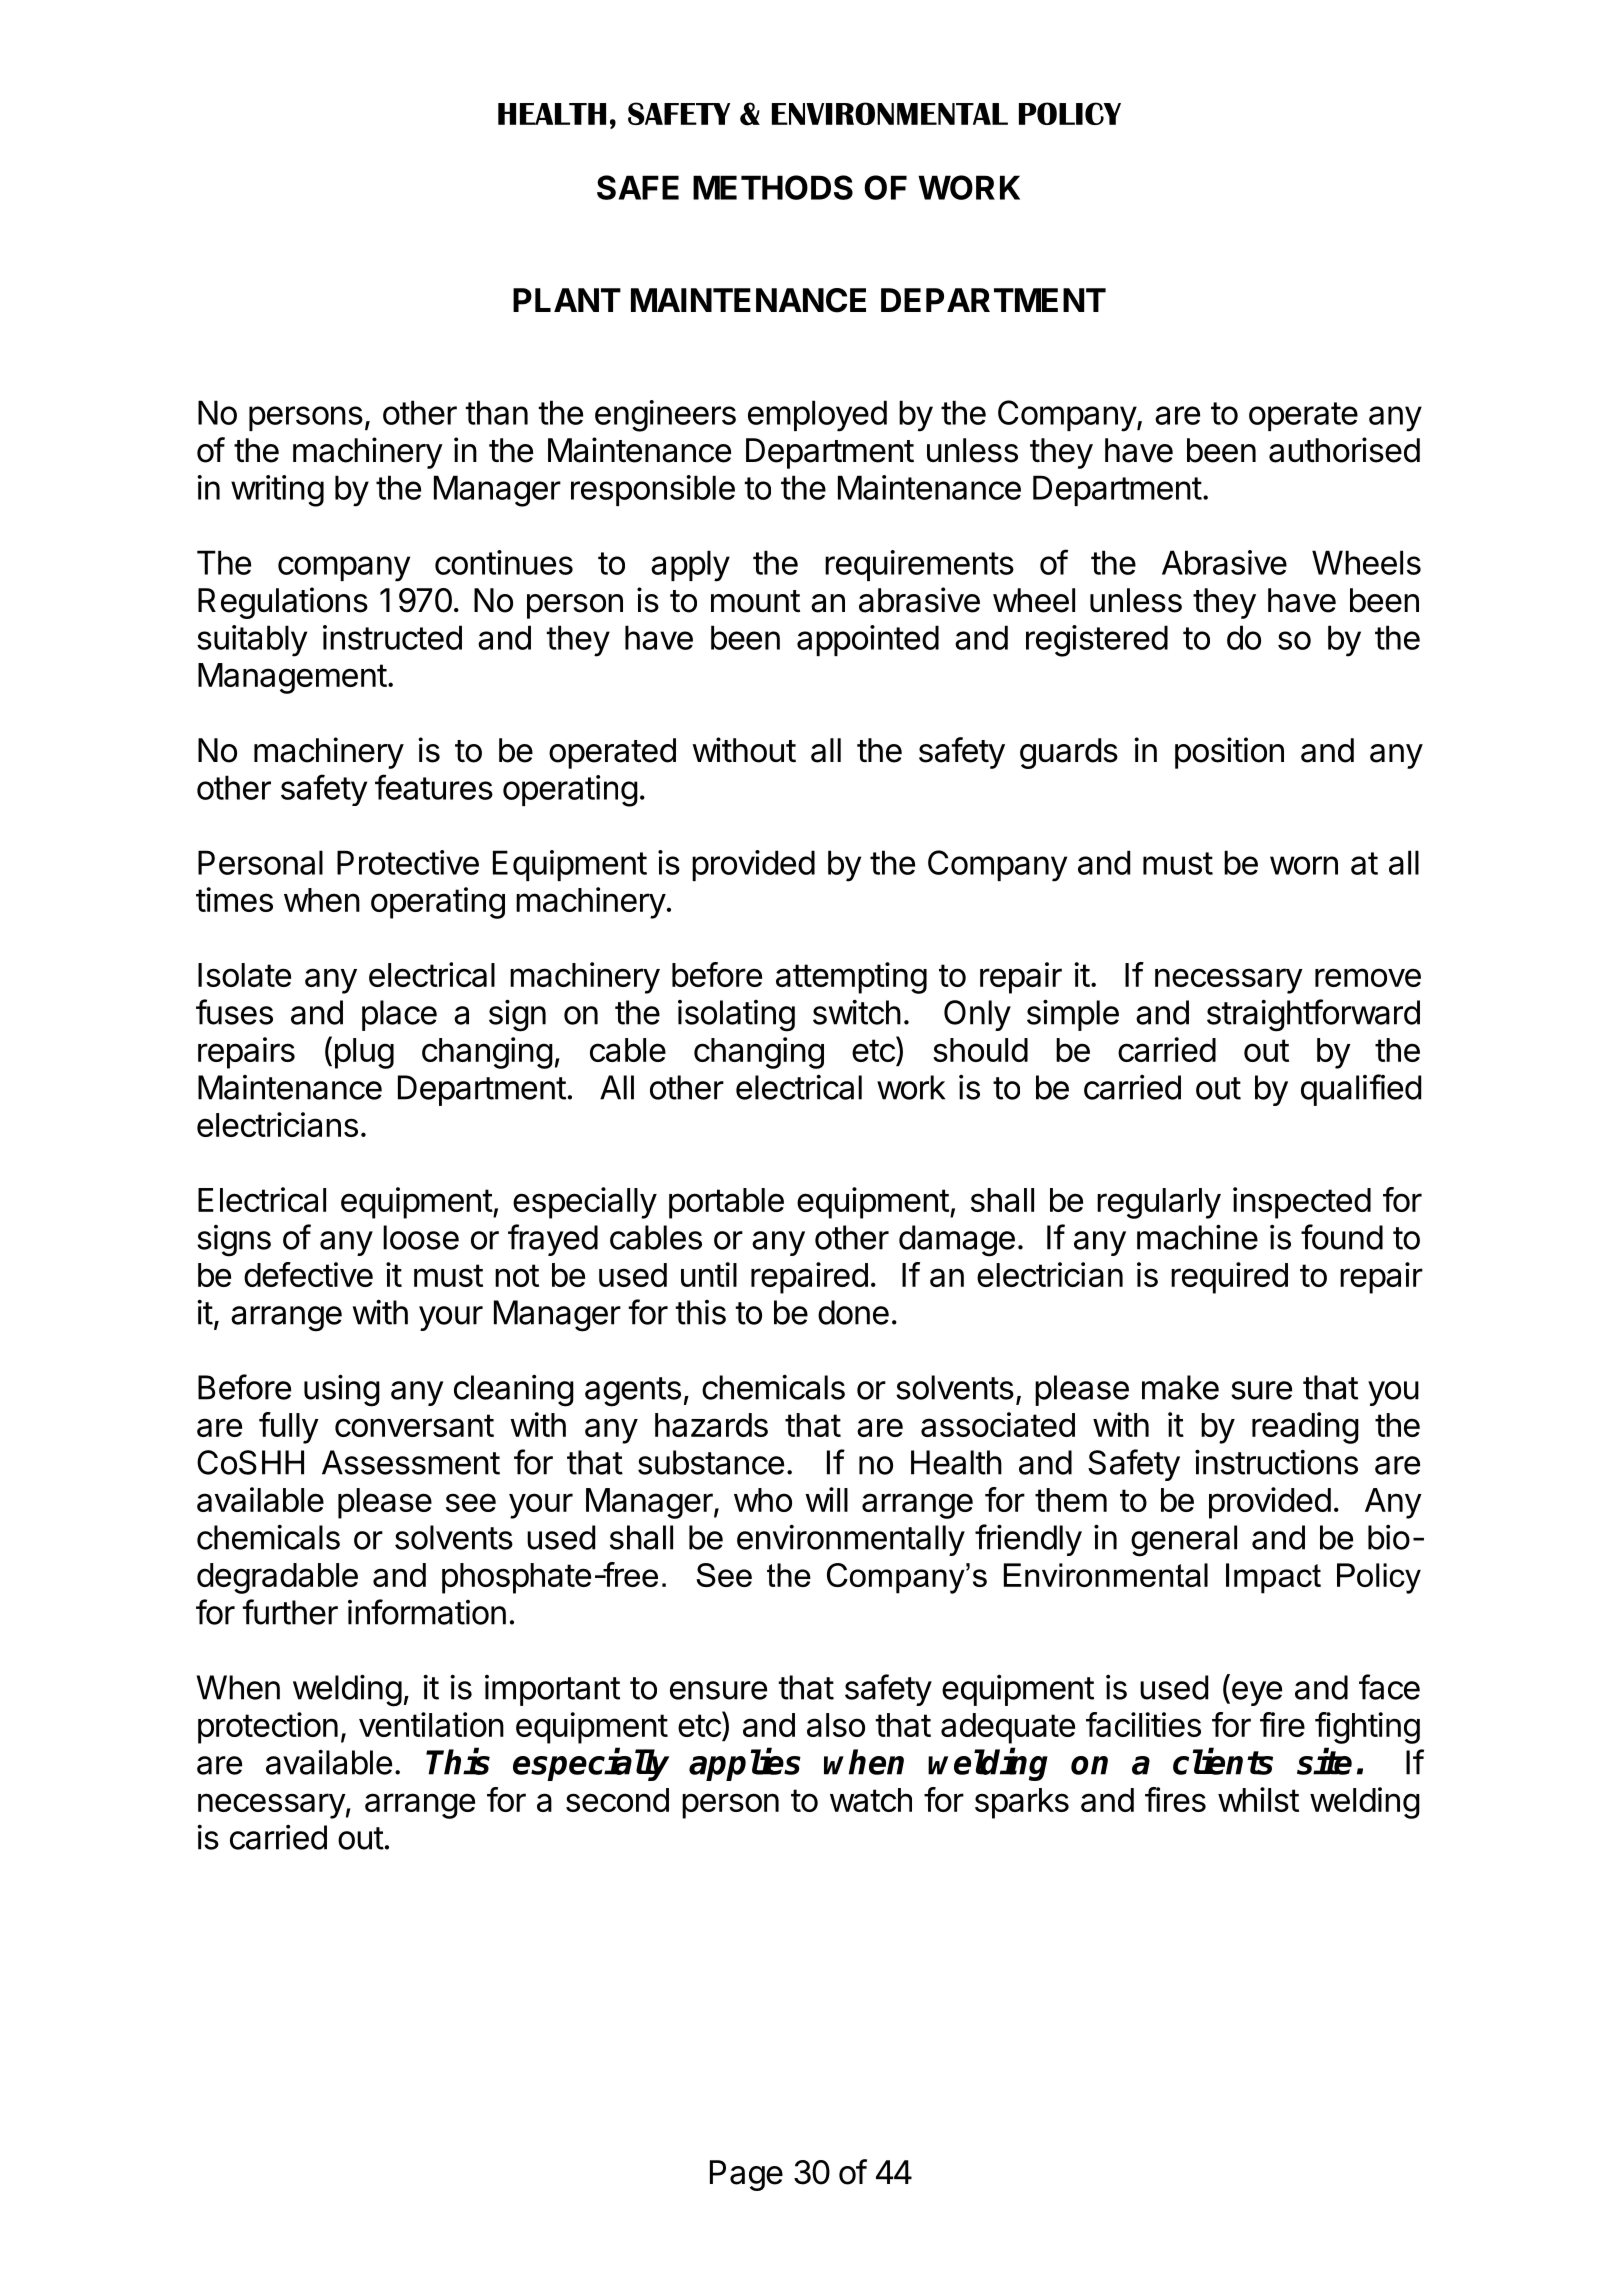  I want to click on METHODS, so click(773, 187).
